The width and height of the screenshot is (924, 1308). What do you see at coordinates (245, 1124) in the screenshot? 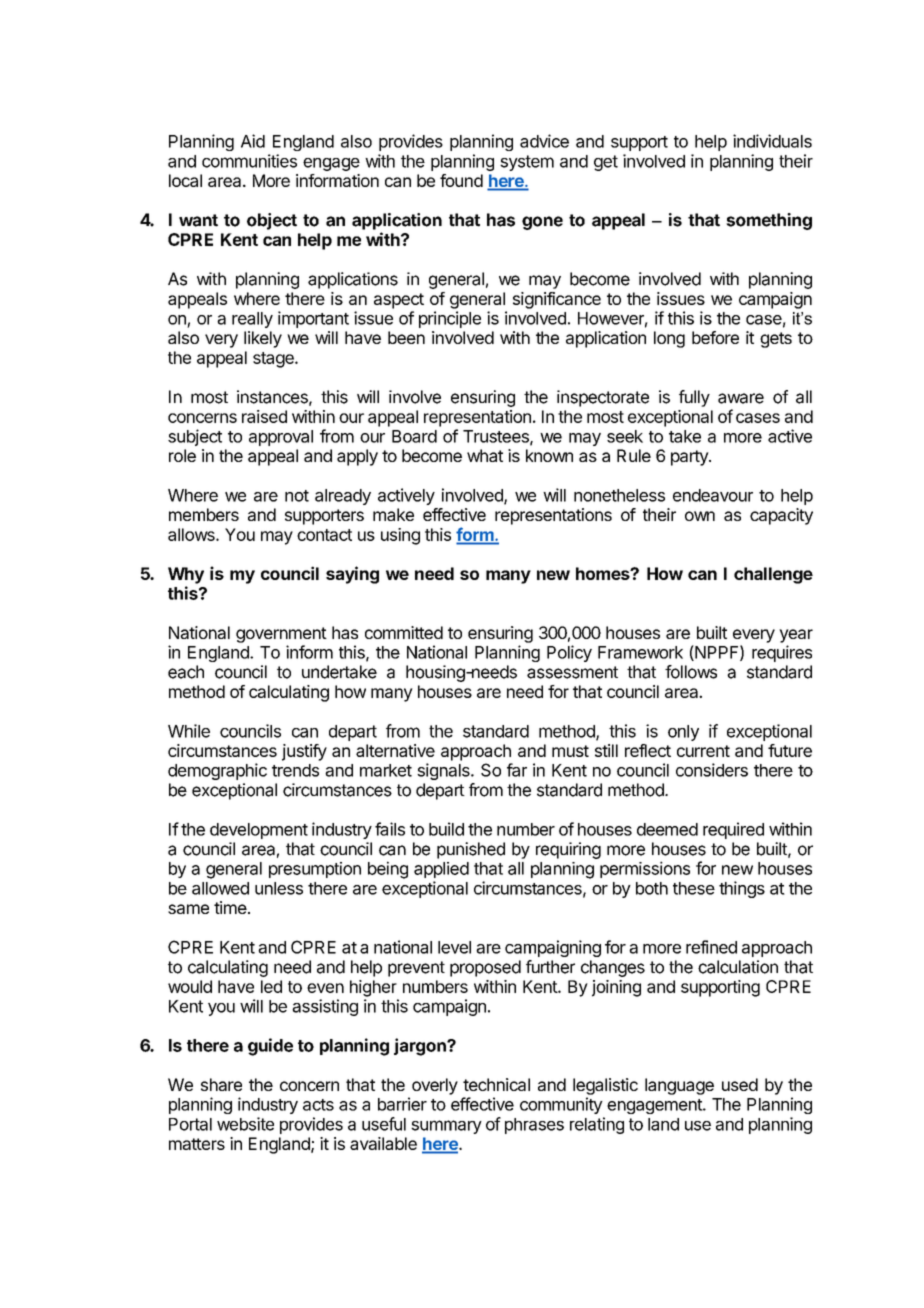
I see `website` at bounding box center [245, 1124].
